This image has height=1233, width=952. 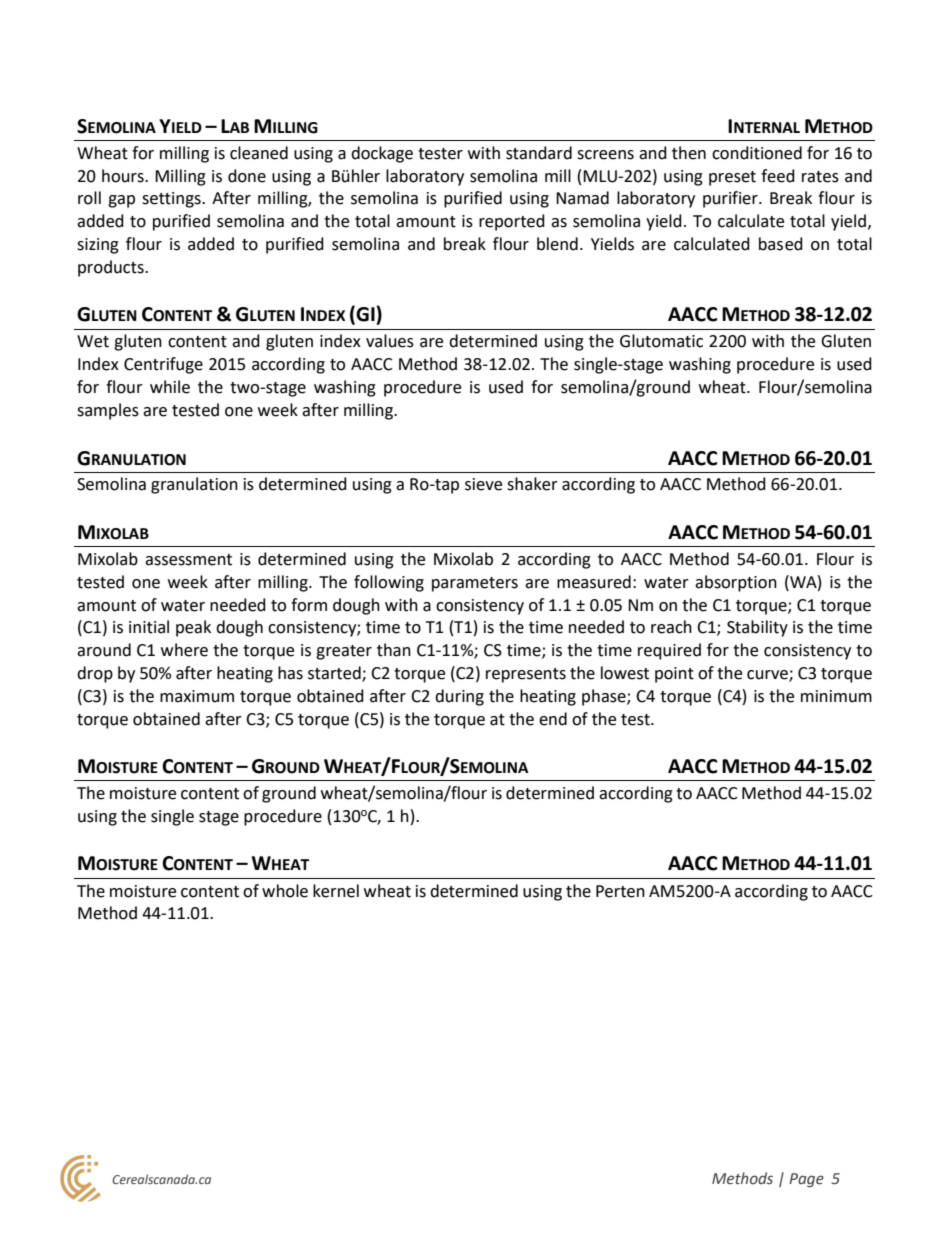 I want to click on whole, so click(x=285, y=891).
